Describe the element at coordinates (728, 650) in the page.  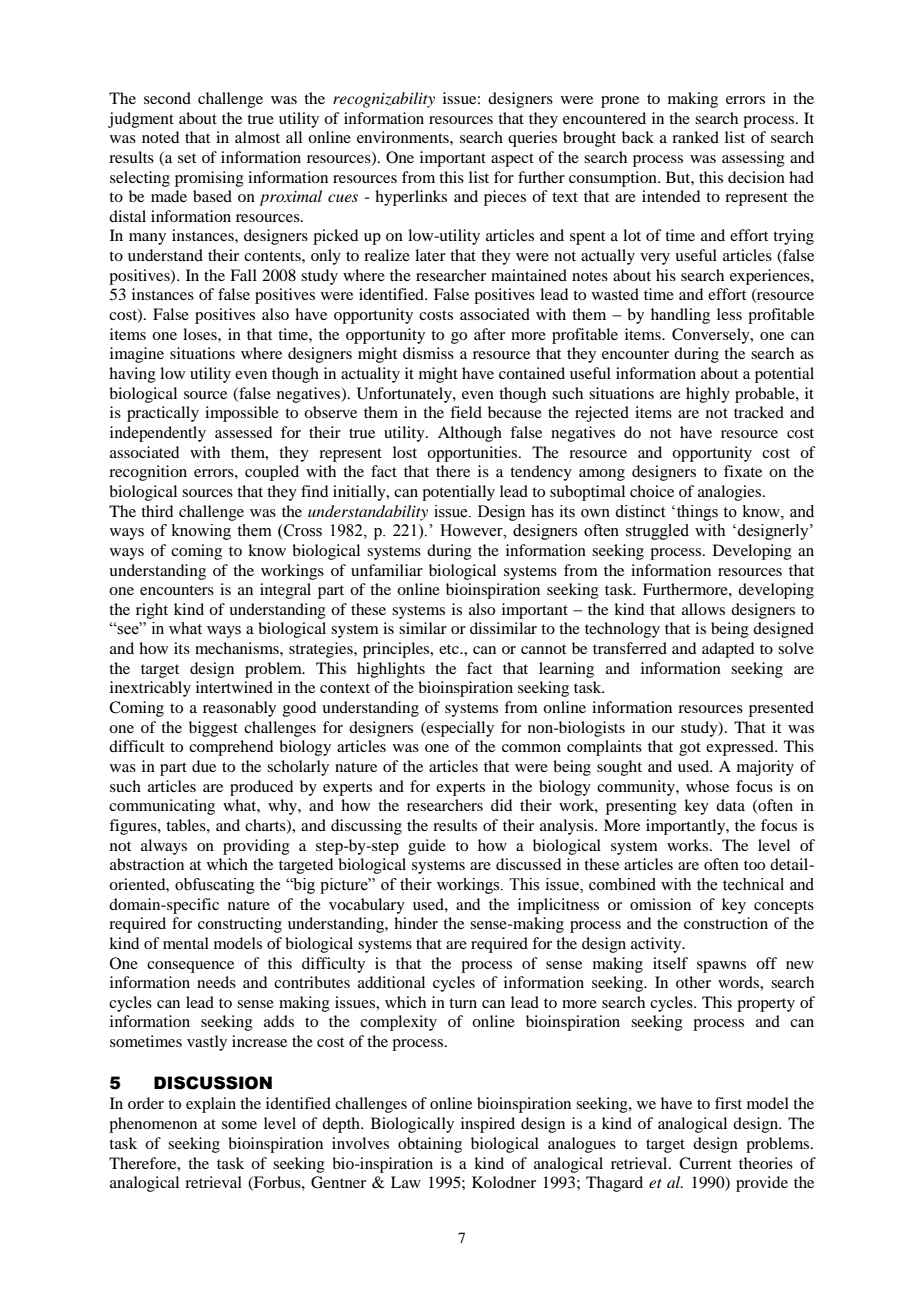
I see `adapted` at that location.
